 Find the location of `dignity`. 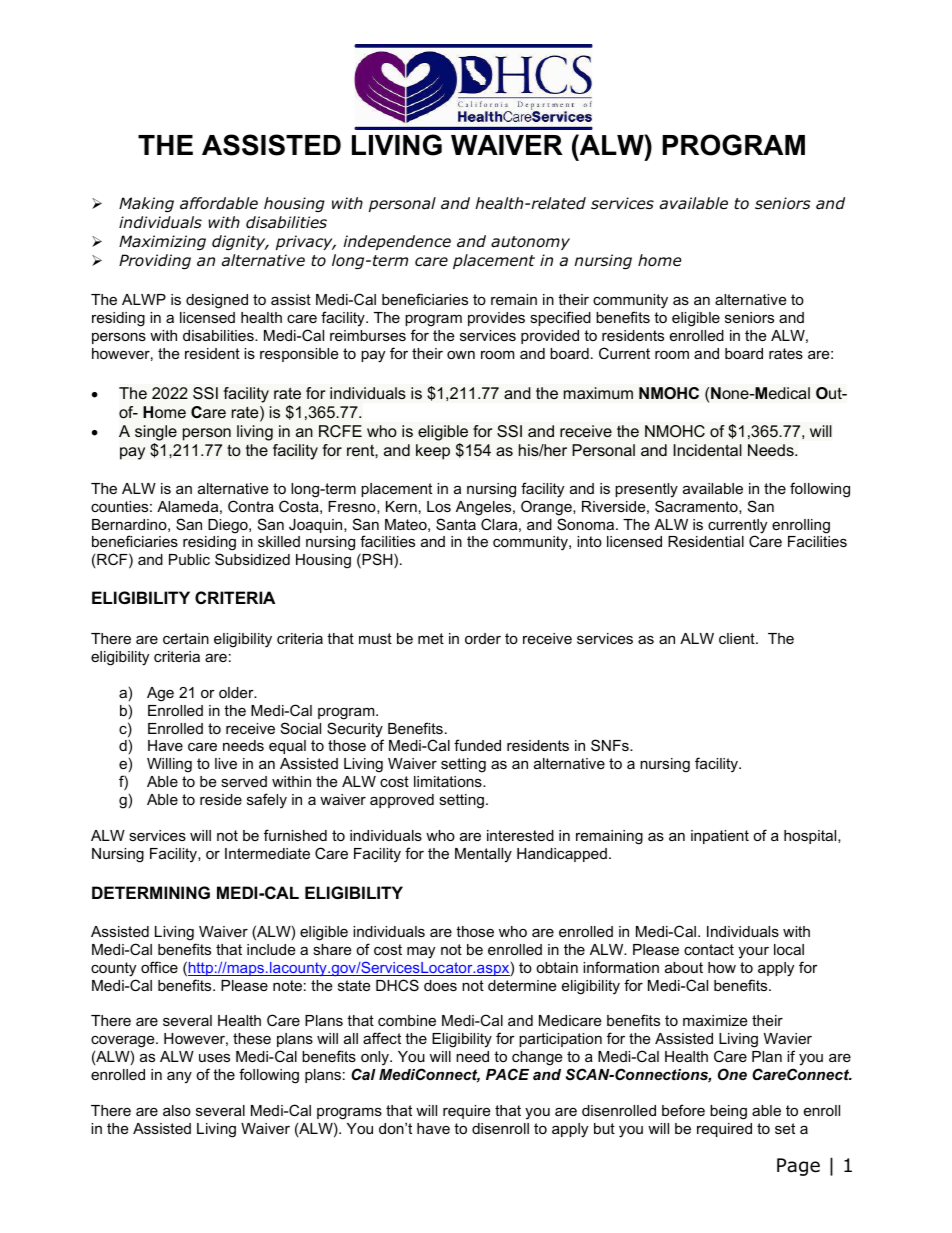

dignity is located at coordinates (240, 242).
